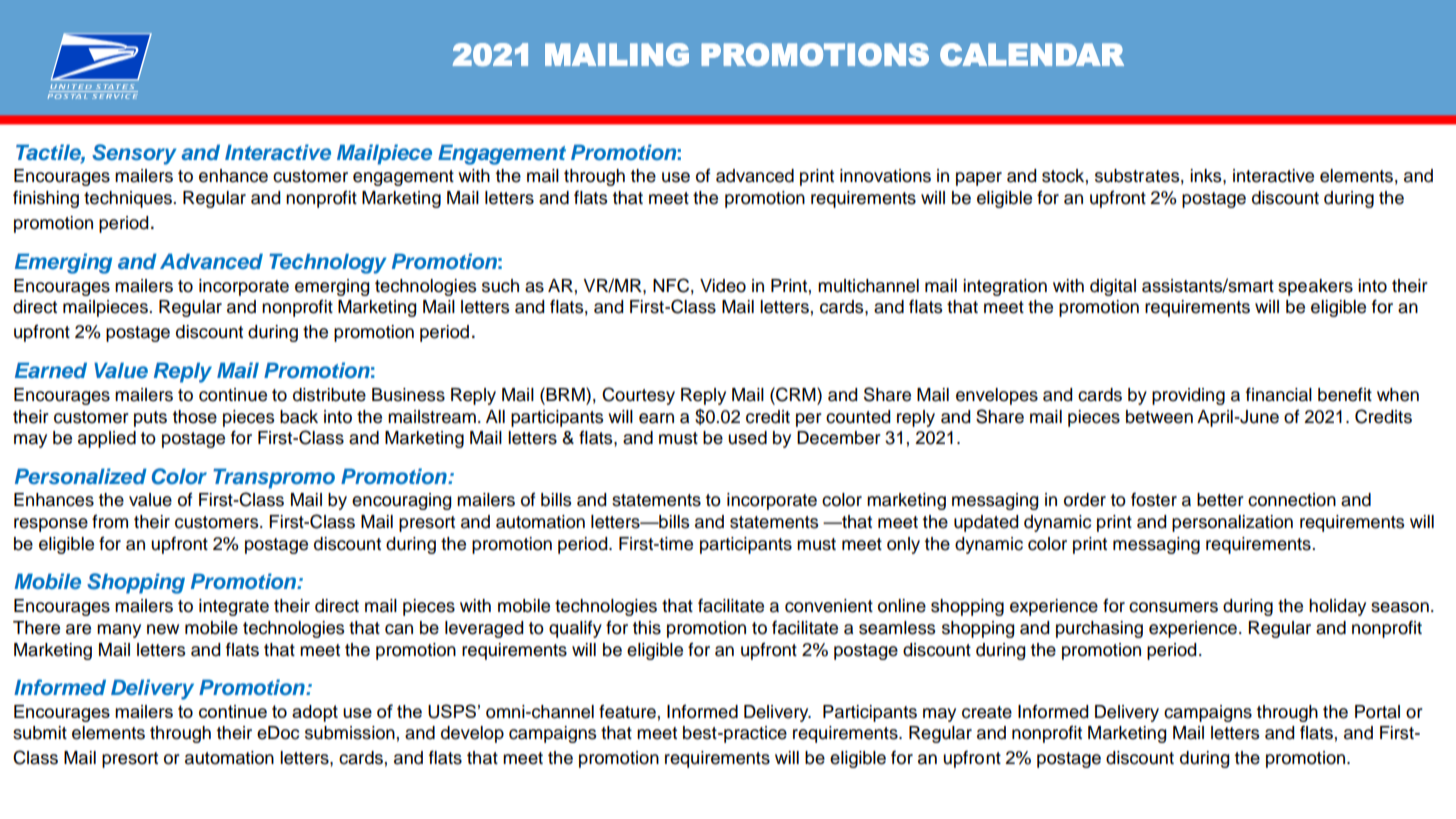  I want to click on adopt, so click(315, 713).
